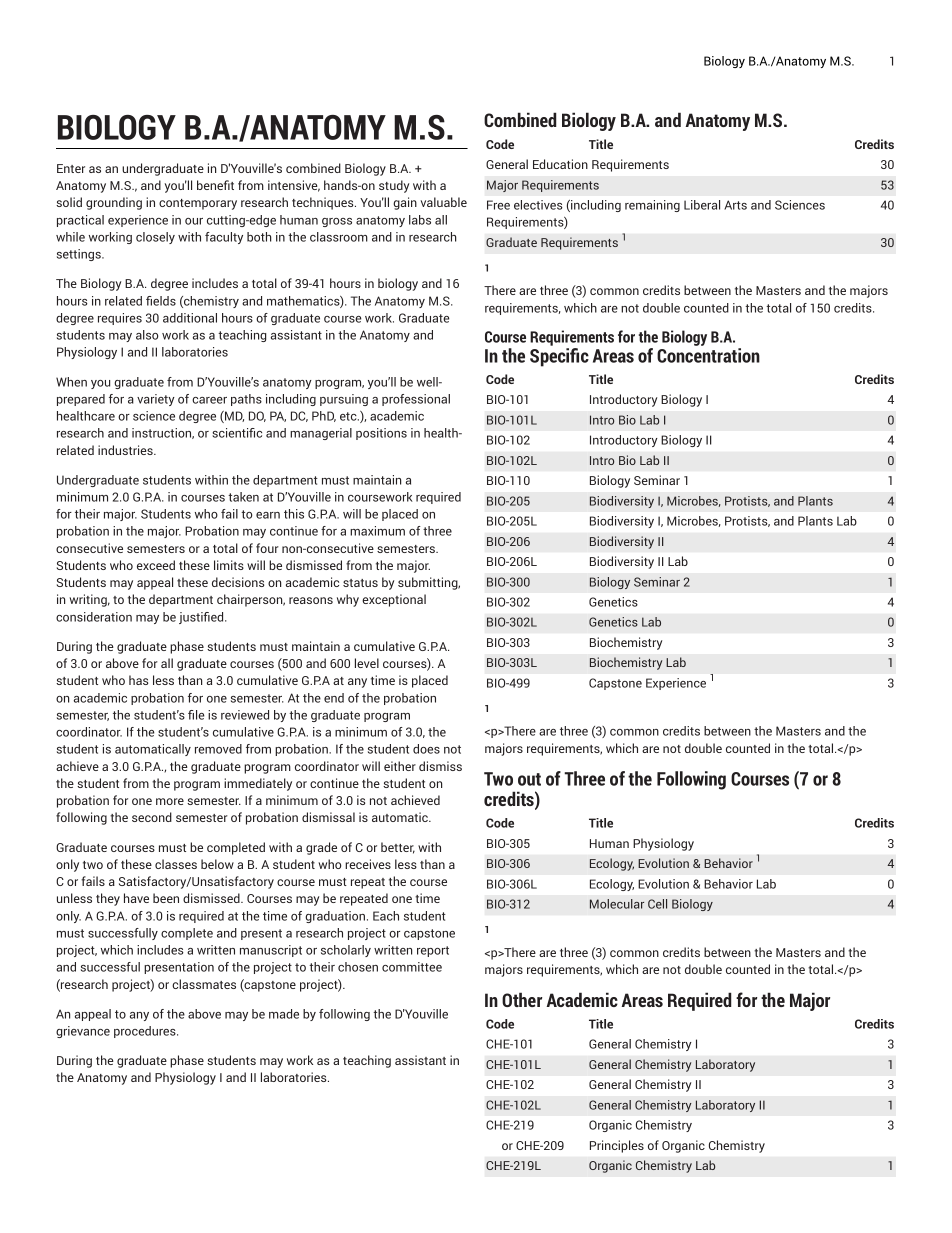 The image size is (952, 1233). What do you see at coordinates (381, 434) in the document?
I see `positions` at bounding box center [381, 434].
